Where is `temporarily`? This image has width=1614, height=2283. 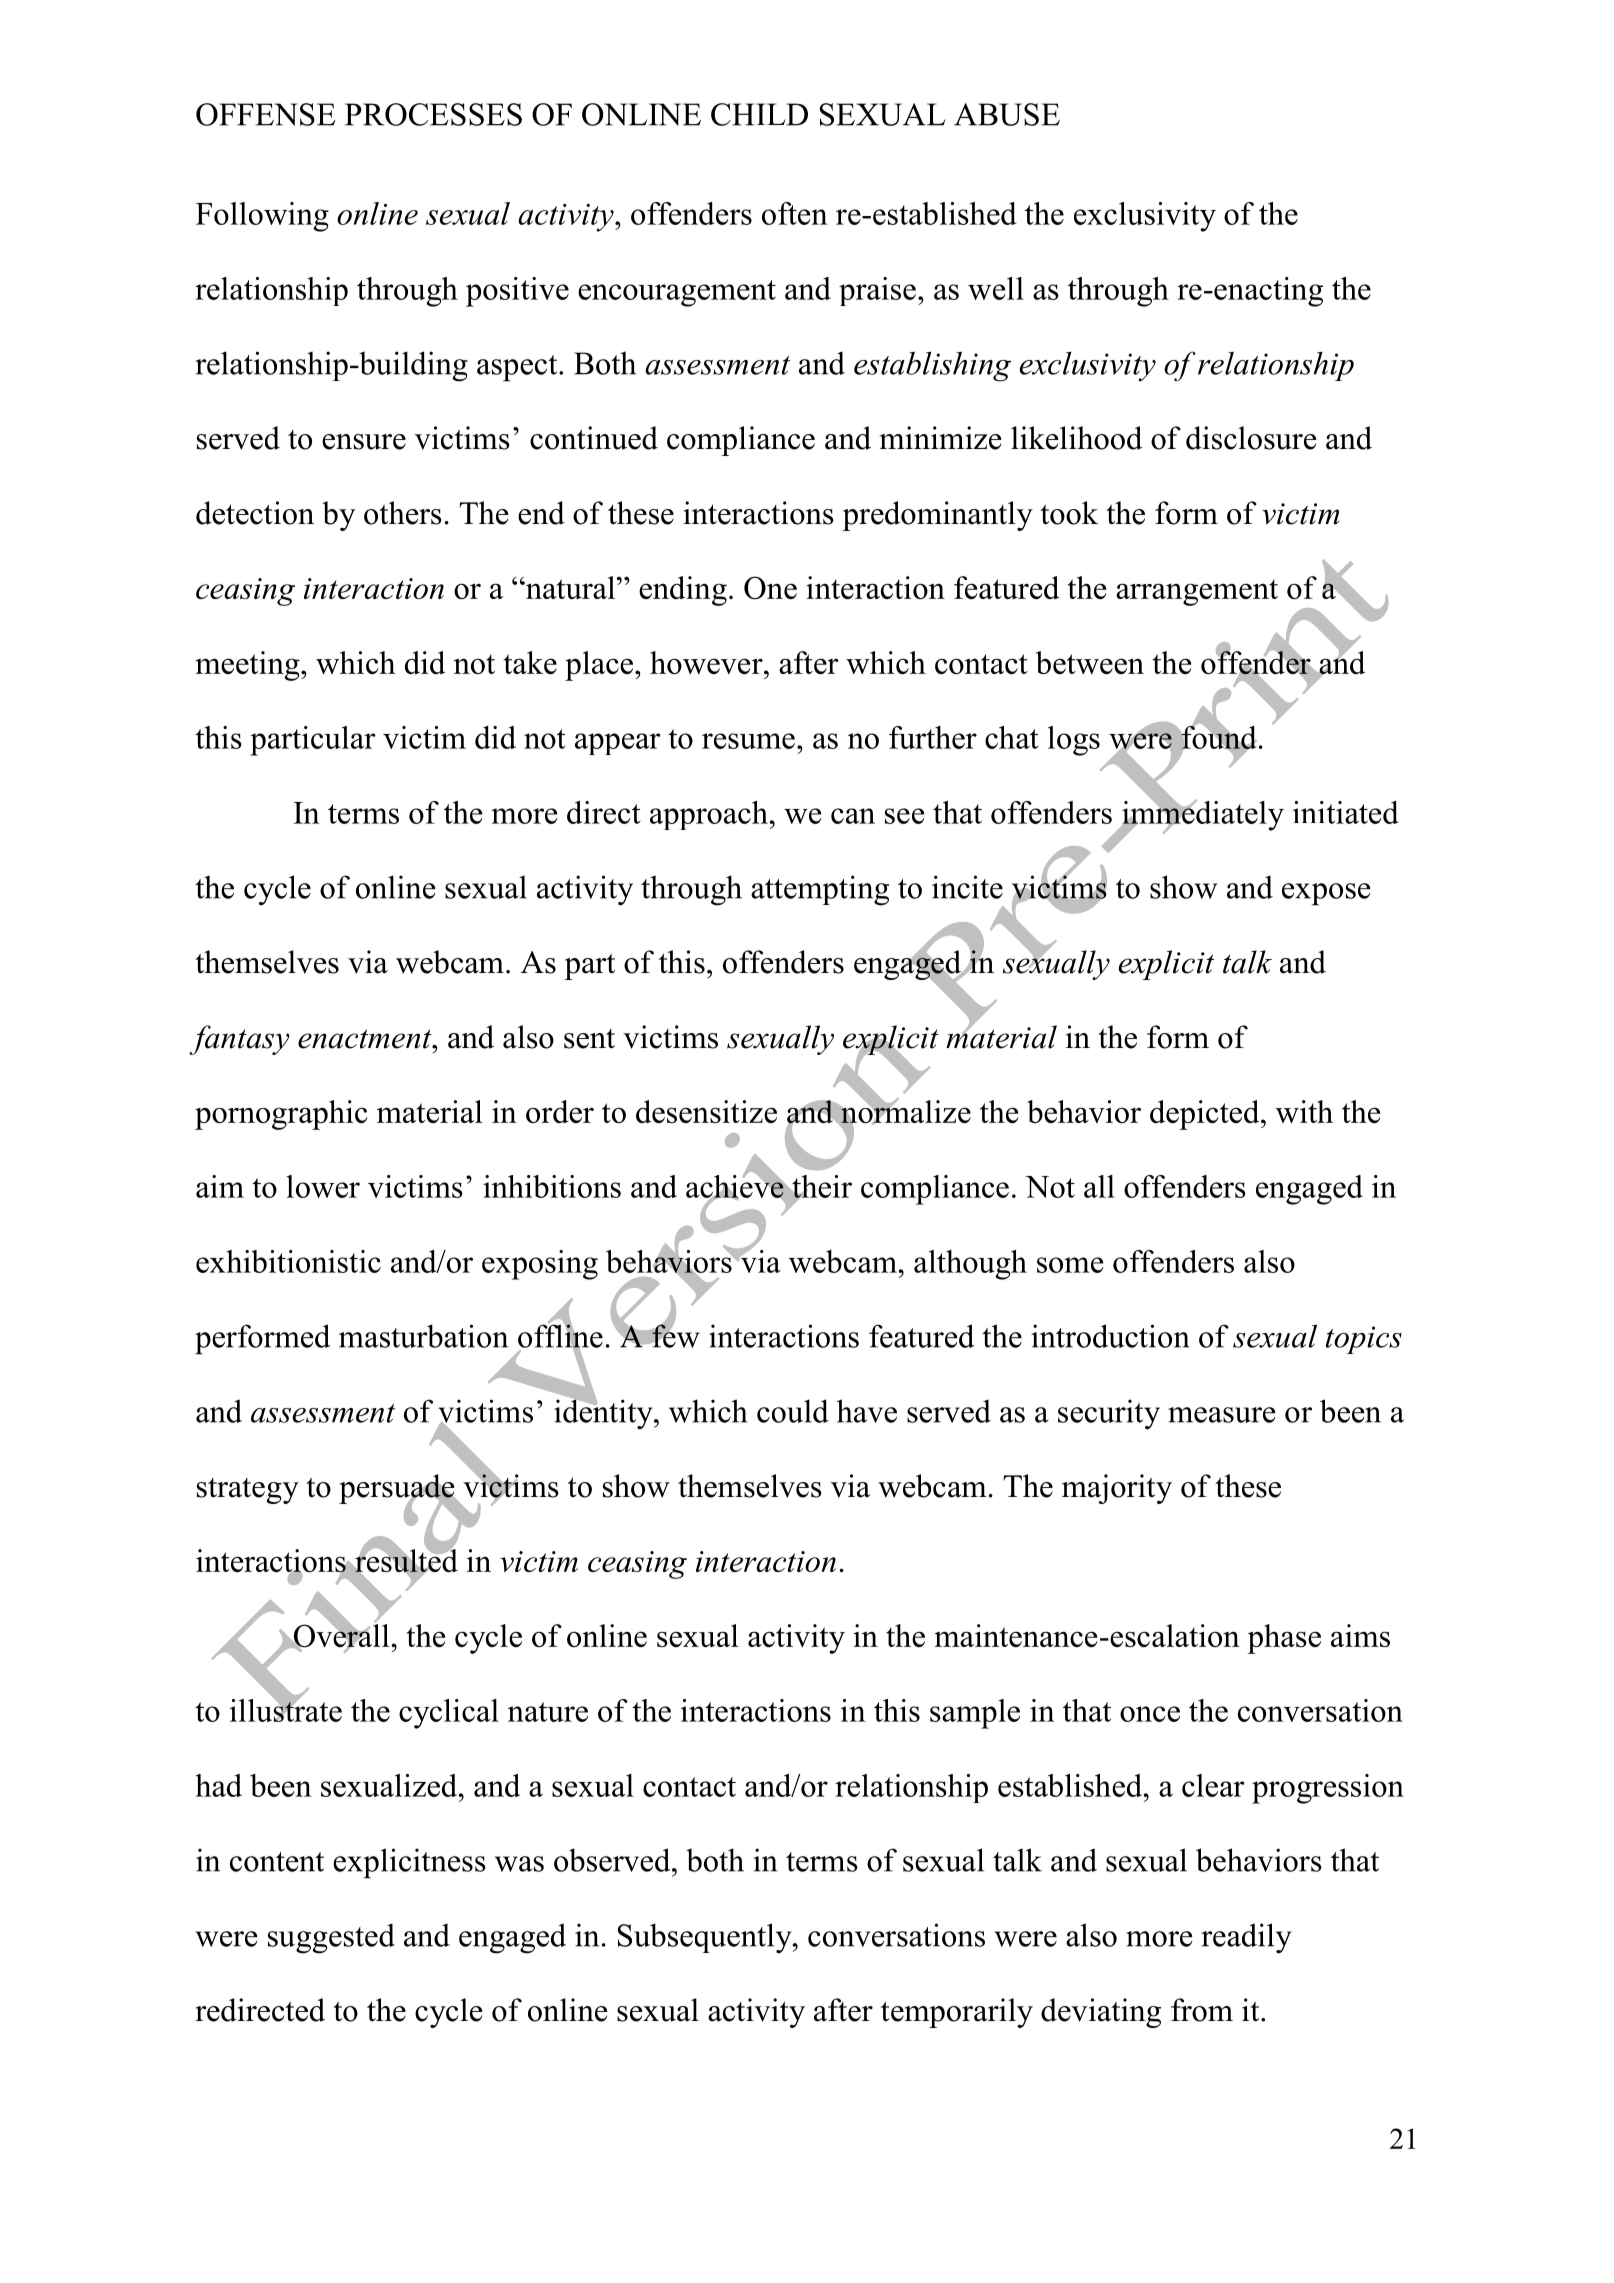
temporarily is located at coordinates (957, 2013).
